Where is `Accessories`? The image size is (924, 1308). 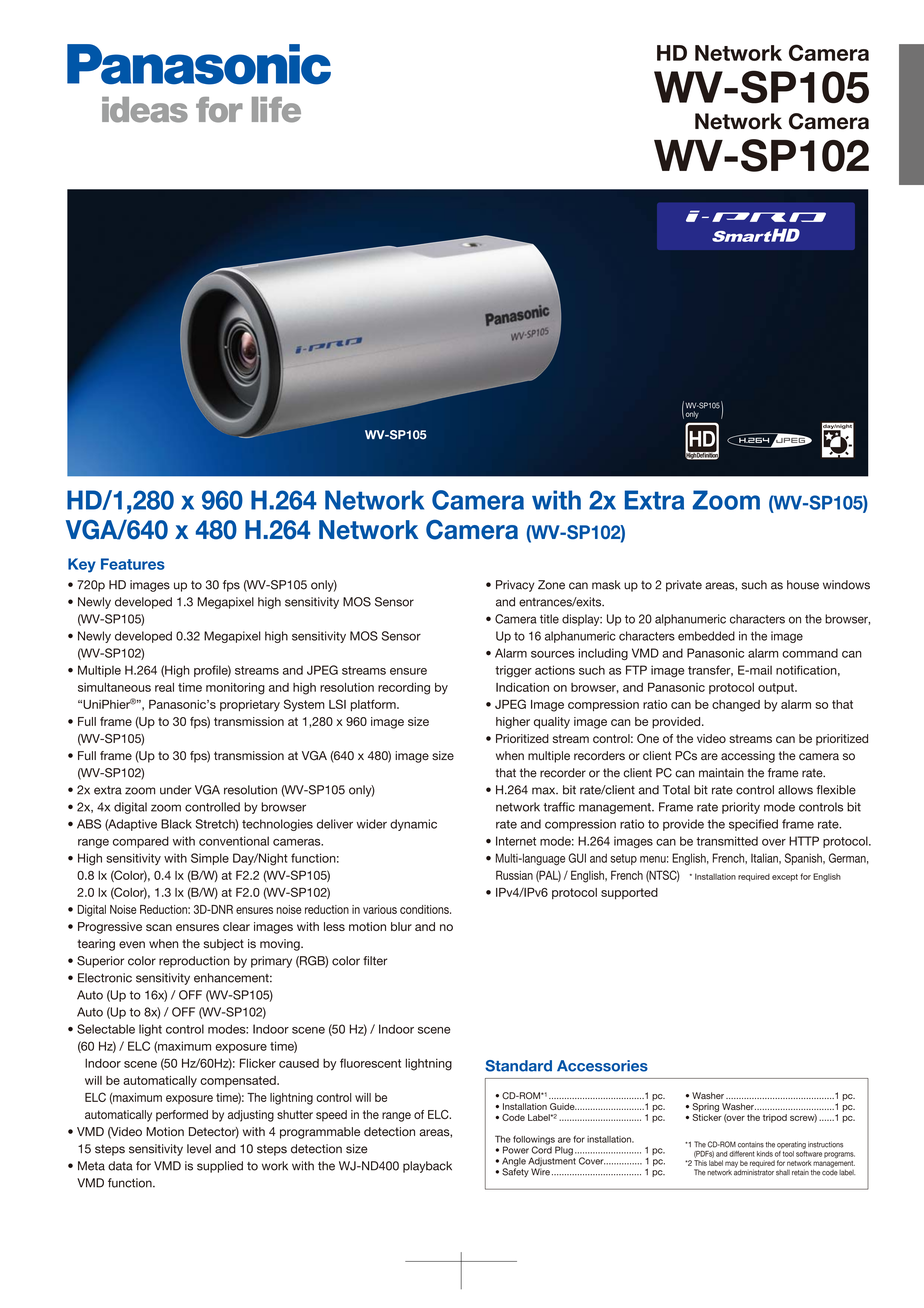
Accessories is located at coordinates (602, 1066).
